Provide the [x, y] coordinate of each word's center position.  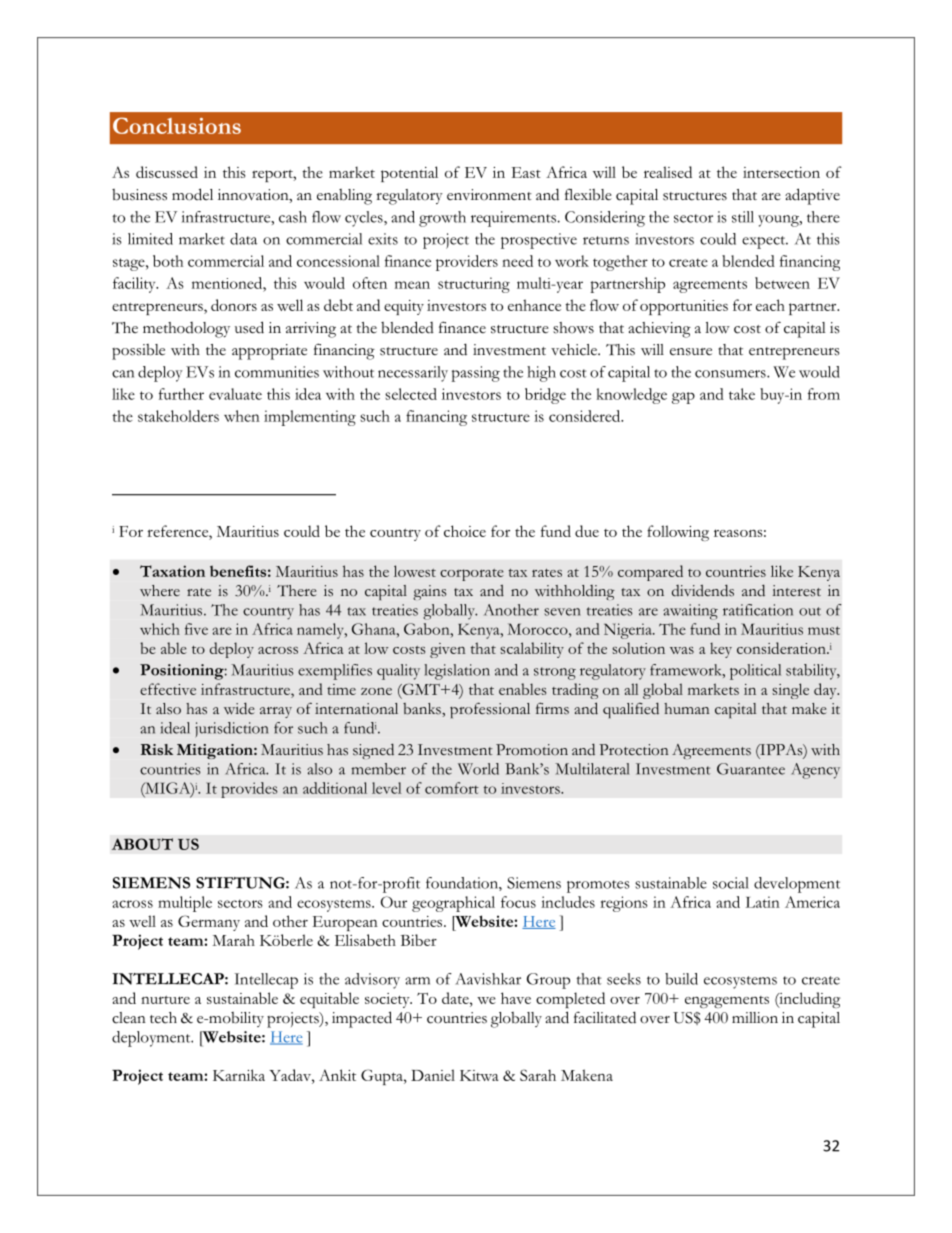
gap [683, 398]
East [526, 172]
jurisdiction [231, 730]
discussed [167, 172]
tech [163, 1018]
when [242, 416]
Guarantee [751, 769]
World [478, 769]
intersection [781, 172]
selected [411, 394]
